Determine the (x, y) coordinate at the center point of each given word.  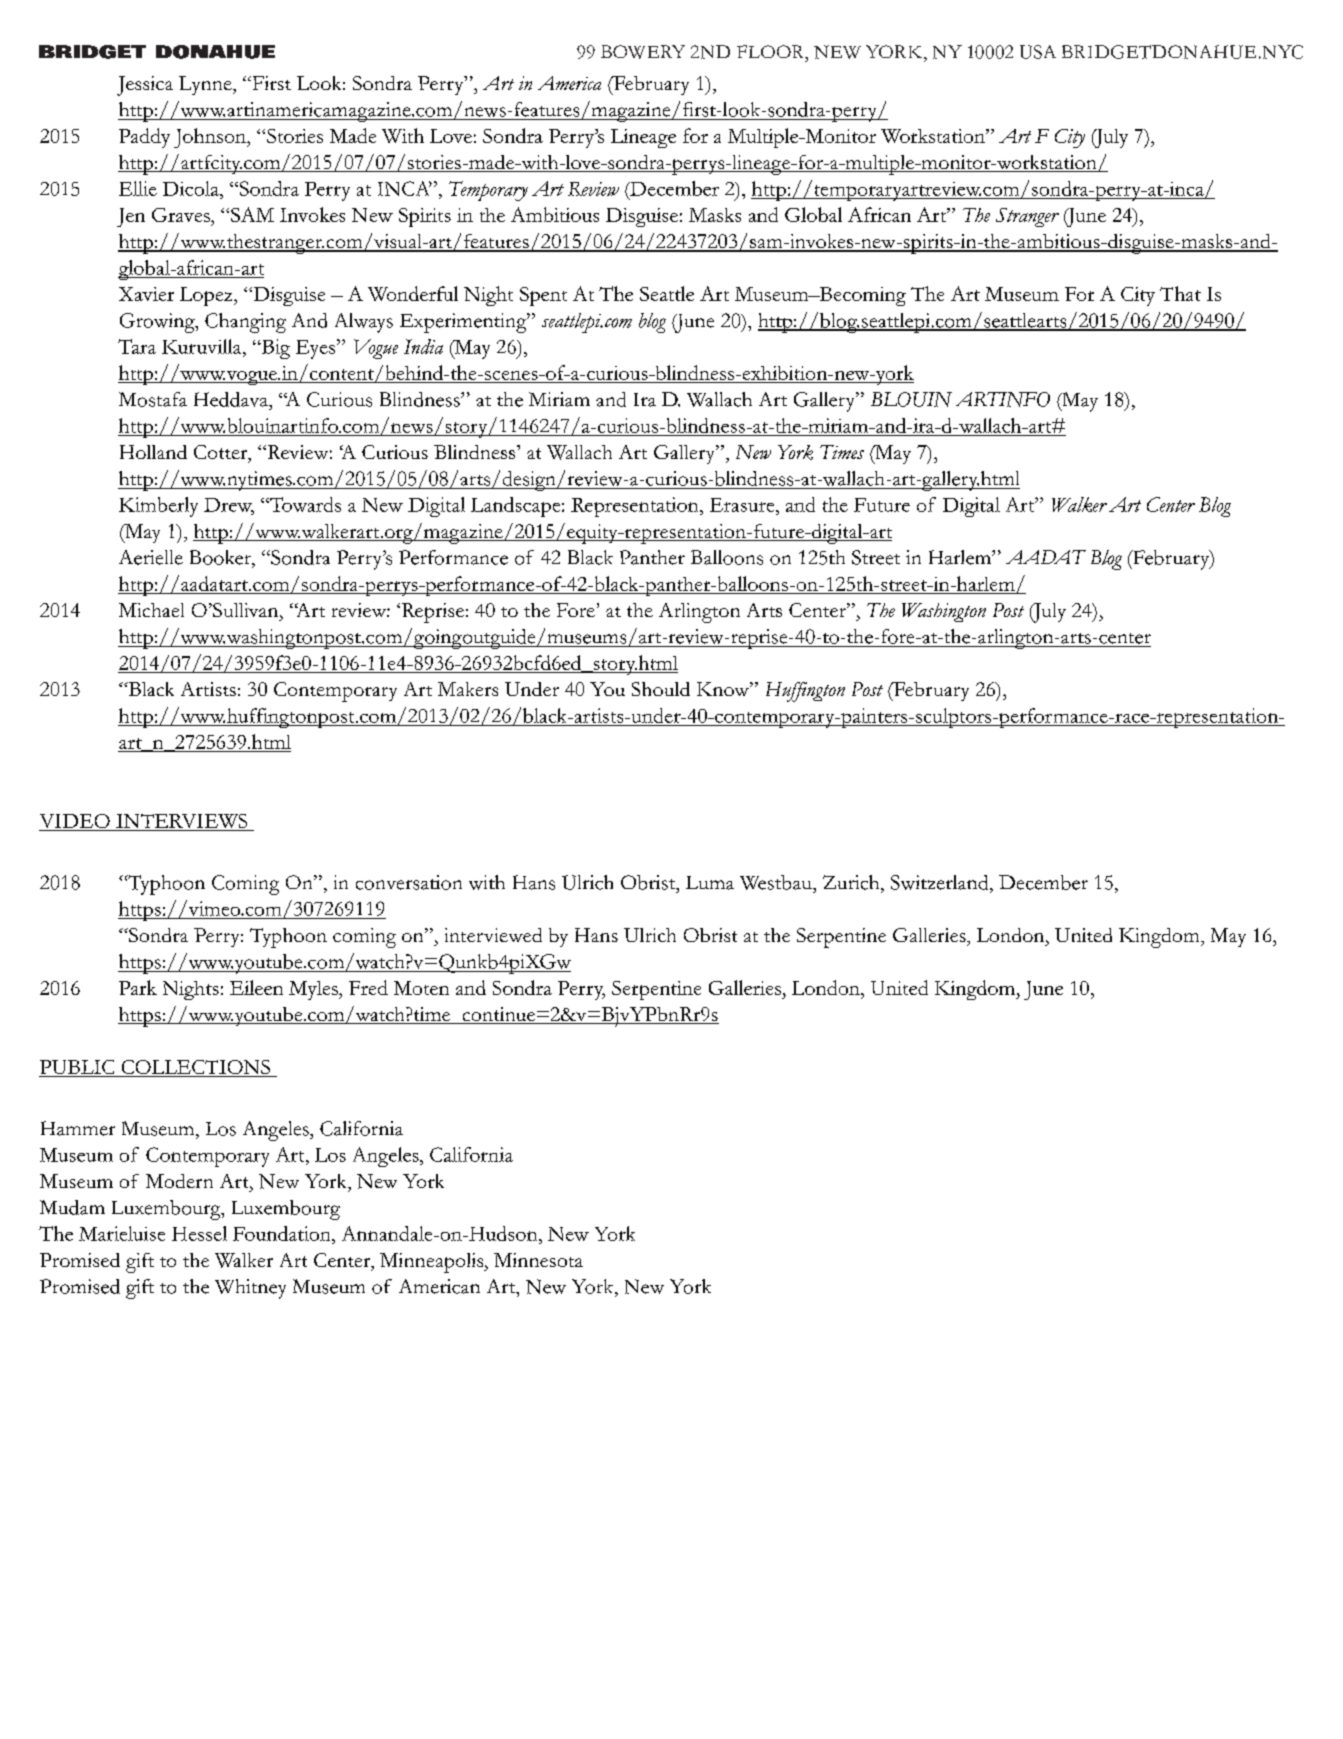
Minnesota (538, 1260)
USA (1038, 52)
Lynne (206, 85)
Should (661, 689)
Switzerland (941, 882)
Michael (151, 610)
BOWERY (643, 52)
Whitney (250, 1289)
